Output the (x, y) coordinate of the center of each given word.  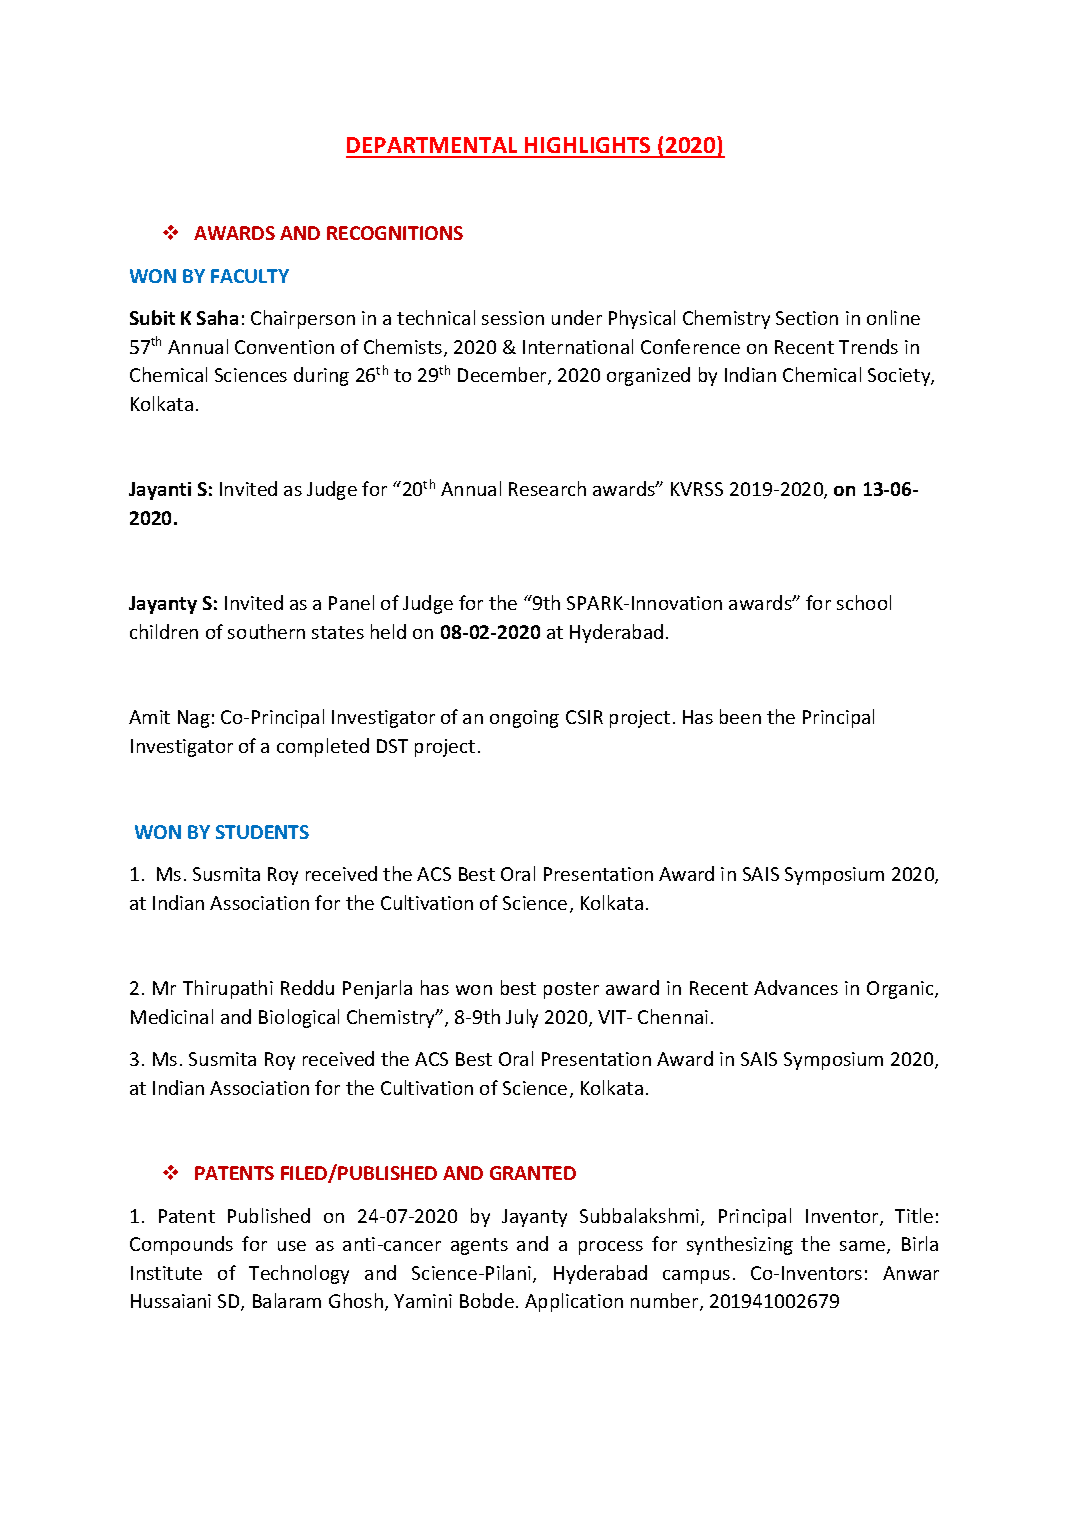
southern (266, 631)
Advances (796, 987)
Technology (299, 1274)
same (864, 1247)
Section (807, 318)
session (513, 318)
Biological (299, 1018)
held (388, 631)
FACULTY (250, 276)
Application (574, 1302)
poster (571, 990)
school (864, 602)
